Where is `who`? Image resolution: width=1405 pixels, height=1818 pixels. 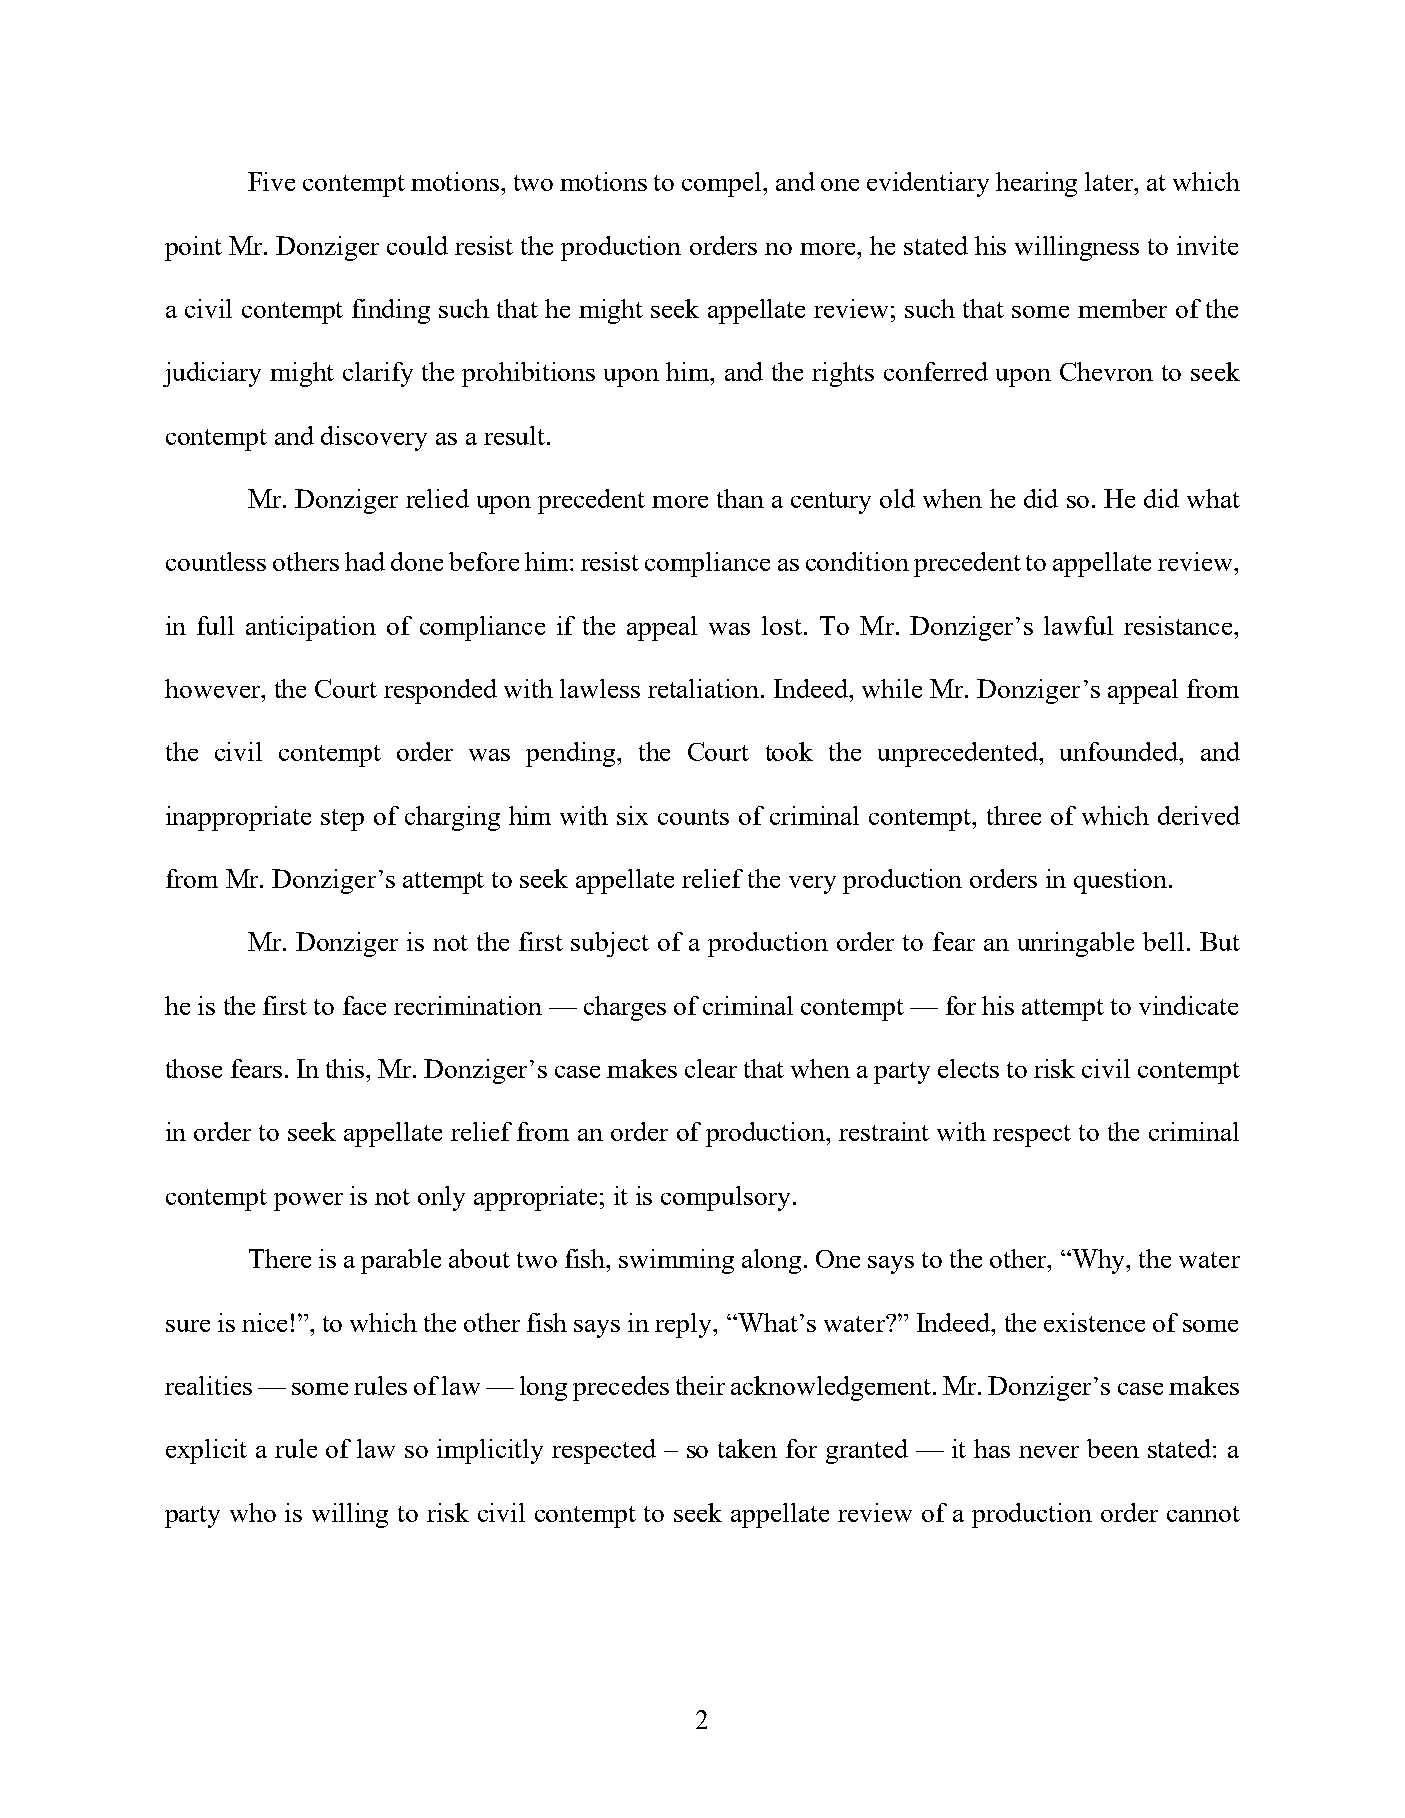
who is located at coordinates (253, 1512).
